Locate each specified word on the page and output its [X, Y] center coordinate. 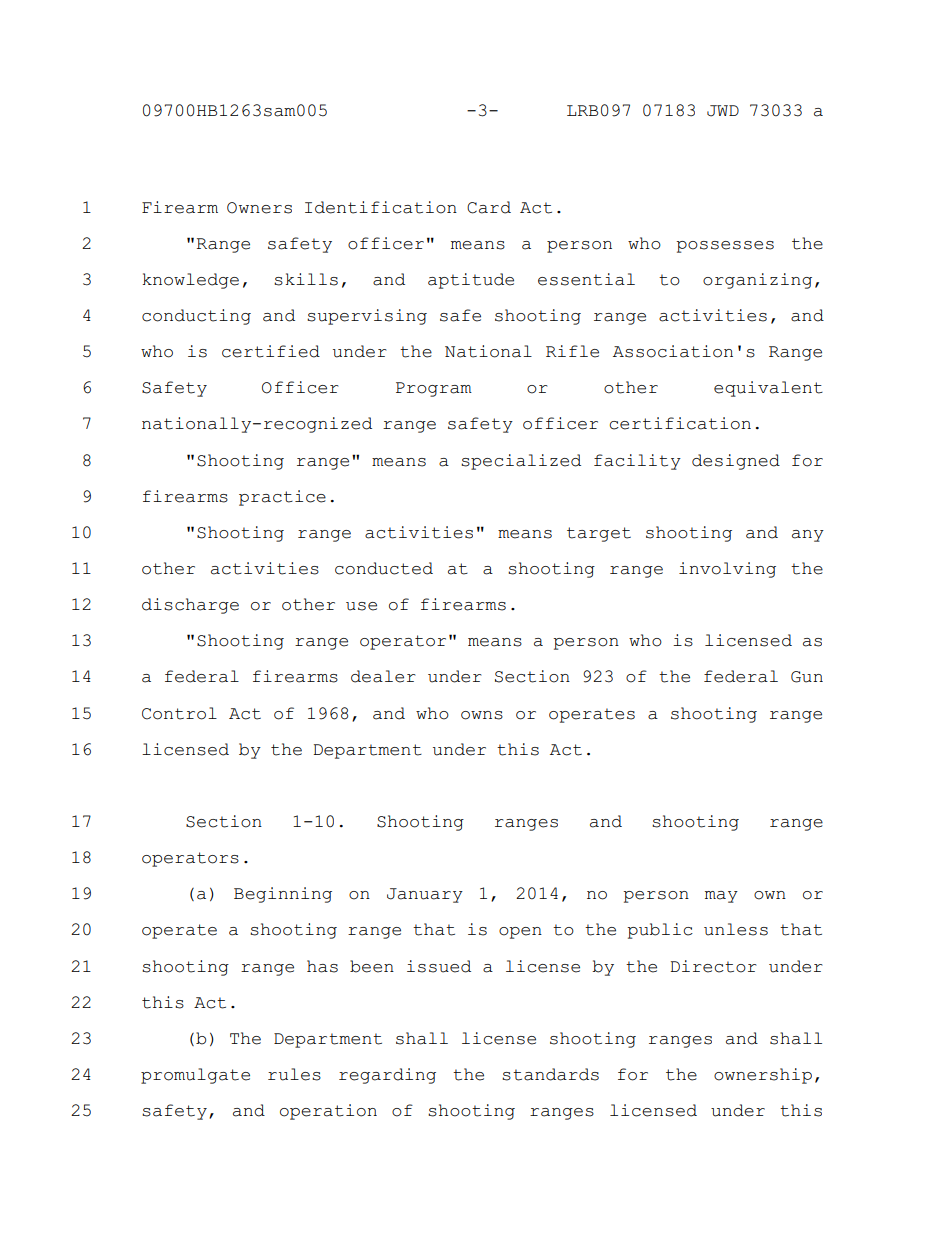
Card [489, 207]
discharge [190, 606]
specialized [521, 462]
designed [736, 462]
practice [282, 498]
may [721, 897]
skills [306, 279]
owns [482, 715]
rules [294, 1074]
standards [550, 1074]
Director [713, 966]
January [425, 895]
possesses [725, 247]
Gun [807, 677]
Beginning [283, 895]
